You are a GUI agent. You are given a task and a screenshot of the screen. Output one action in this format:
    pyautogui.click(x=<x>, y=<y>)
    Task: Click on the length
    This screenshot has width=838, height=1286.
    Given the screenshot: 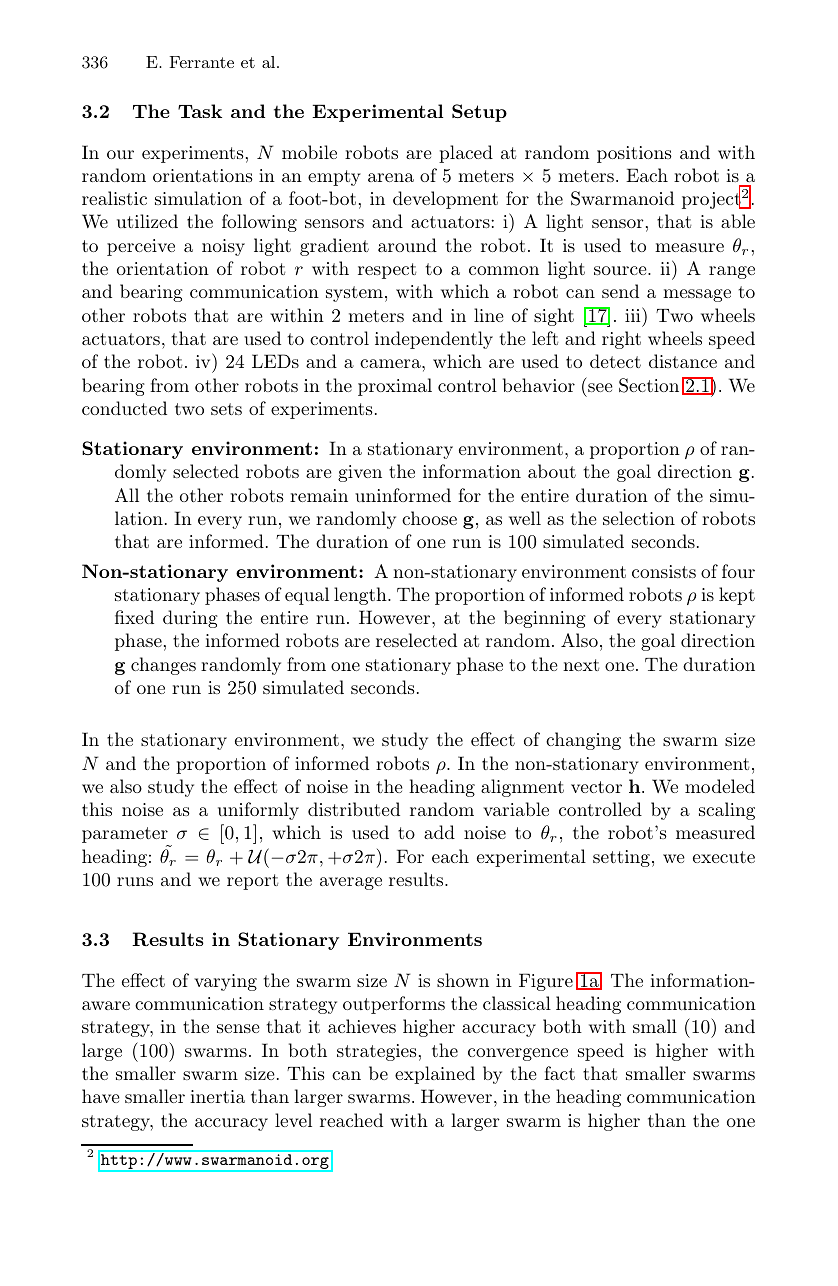 What is the action you would take?
    pyautogui.click(x=361, y=596)
